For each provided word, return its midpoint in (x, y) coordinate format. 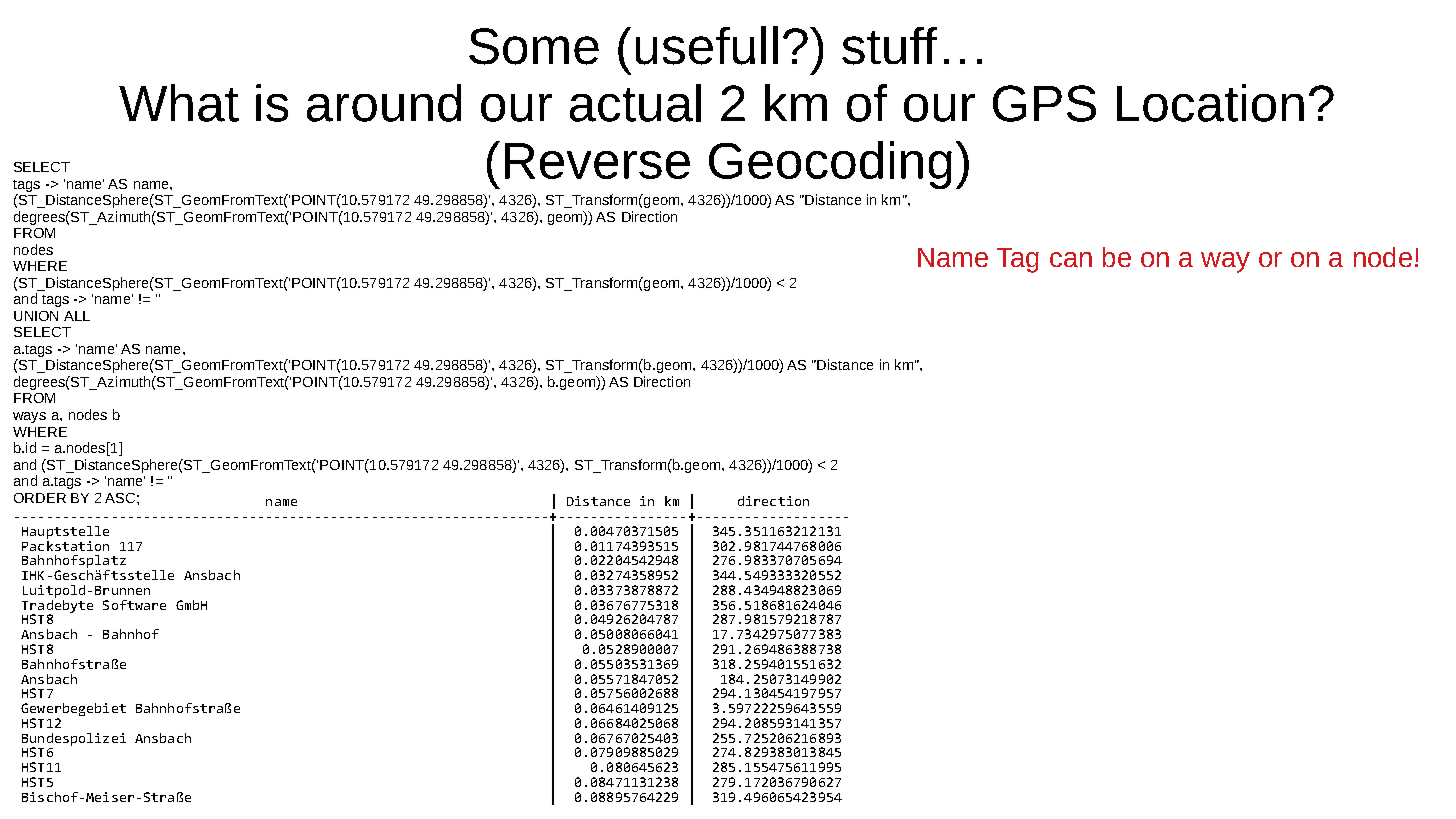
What (179, 103)
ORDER (40, 498)
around (384, 103)
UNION (36, 316)
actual (635, 103)
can (1071, 259)
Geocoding (830, 165)
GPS (1044, 103)
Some (534, 46)
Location (1210, 103)
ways (29, 417)
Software (134, 605)
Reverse (597, 161)
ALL (77, 316)
